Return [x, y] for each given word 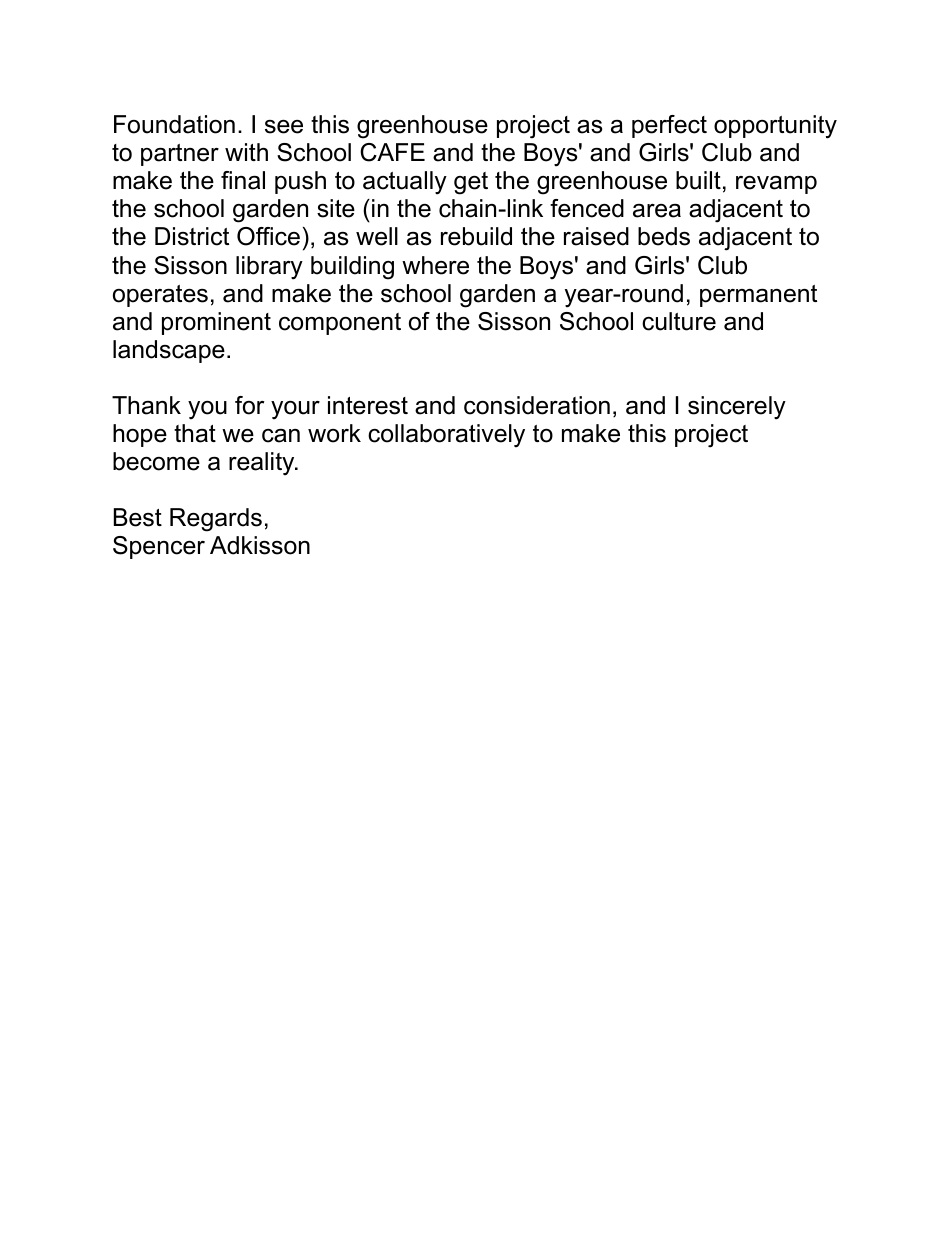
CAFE [392, 152]
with [246, 152]
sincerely [737, 408]
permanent [758, 296]
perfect [669, 126]
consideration [537, 405]
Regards [216, 520]
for [249, 405]
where [435, 265]
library [269, 268]
